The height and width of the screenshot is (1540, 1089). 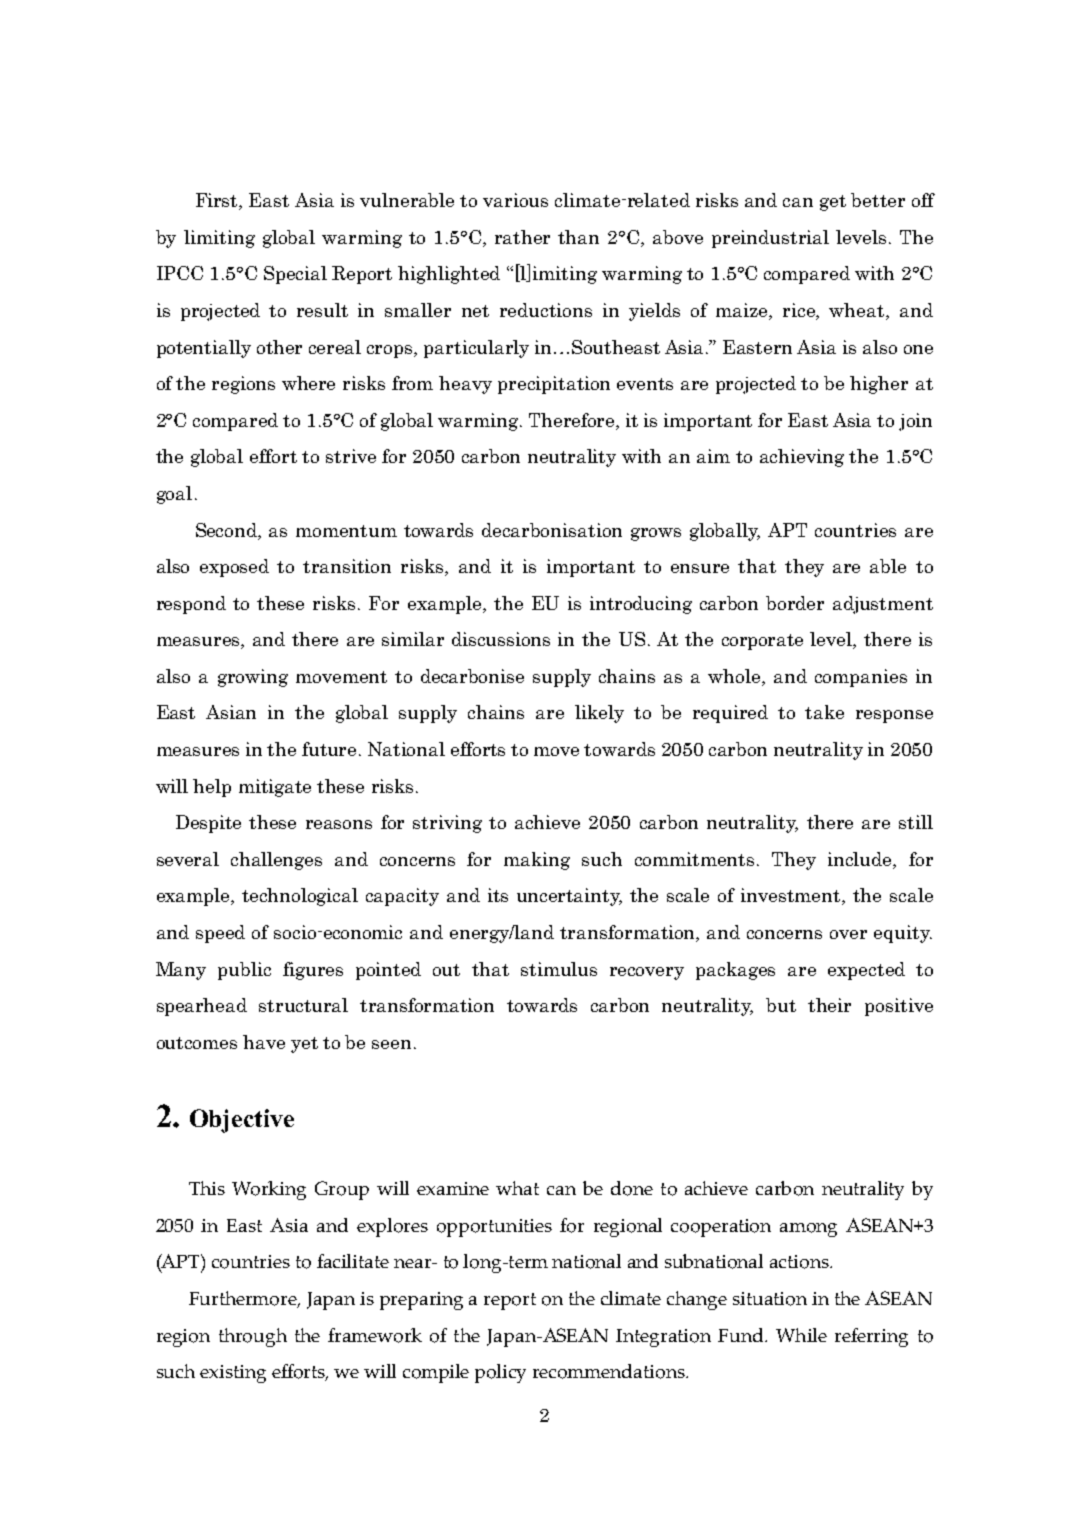 I want to click on rather, so click(x=522, y=237).
